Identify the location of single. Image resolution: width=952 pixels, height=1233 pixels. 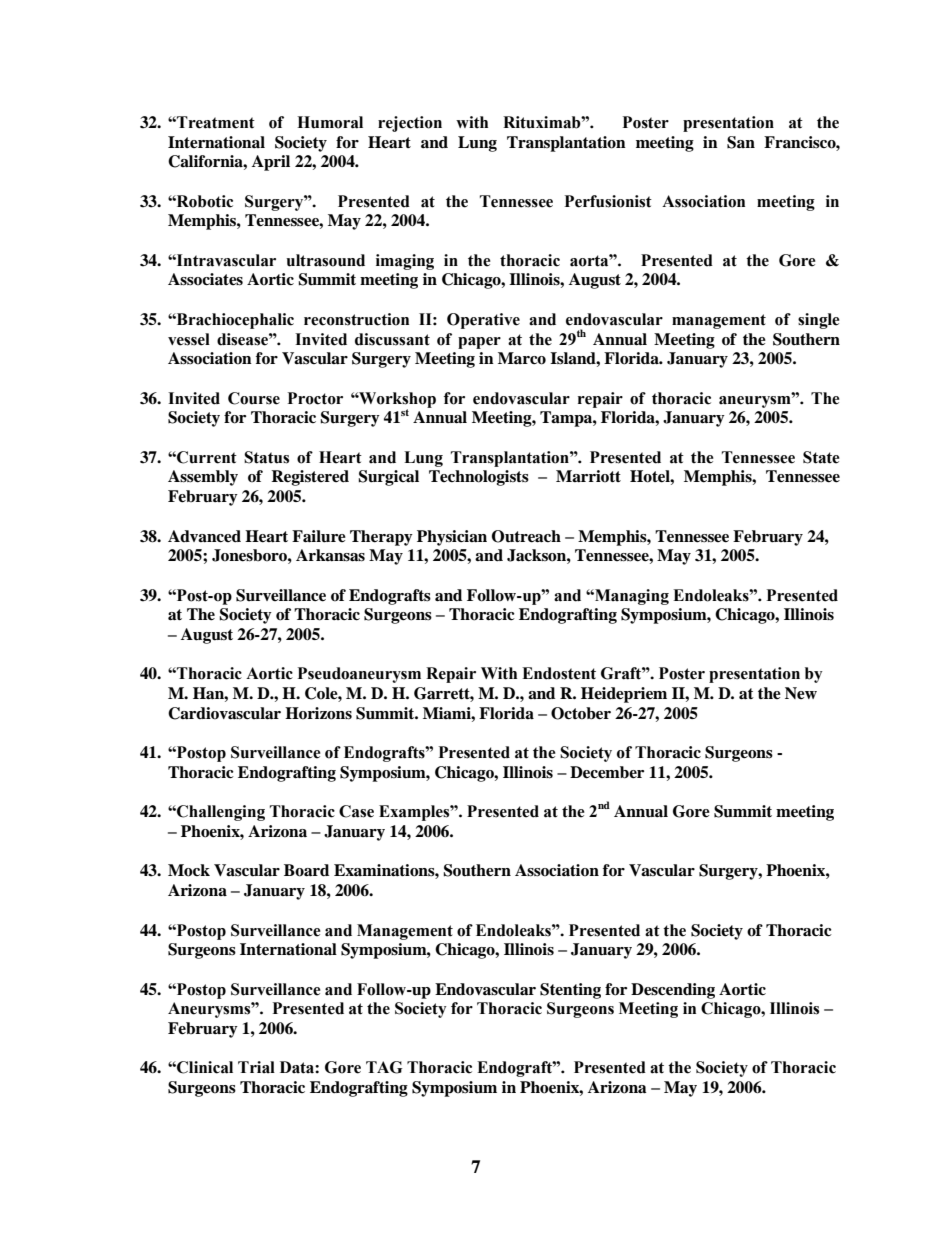
(819, 321).
